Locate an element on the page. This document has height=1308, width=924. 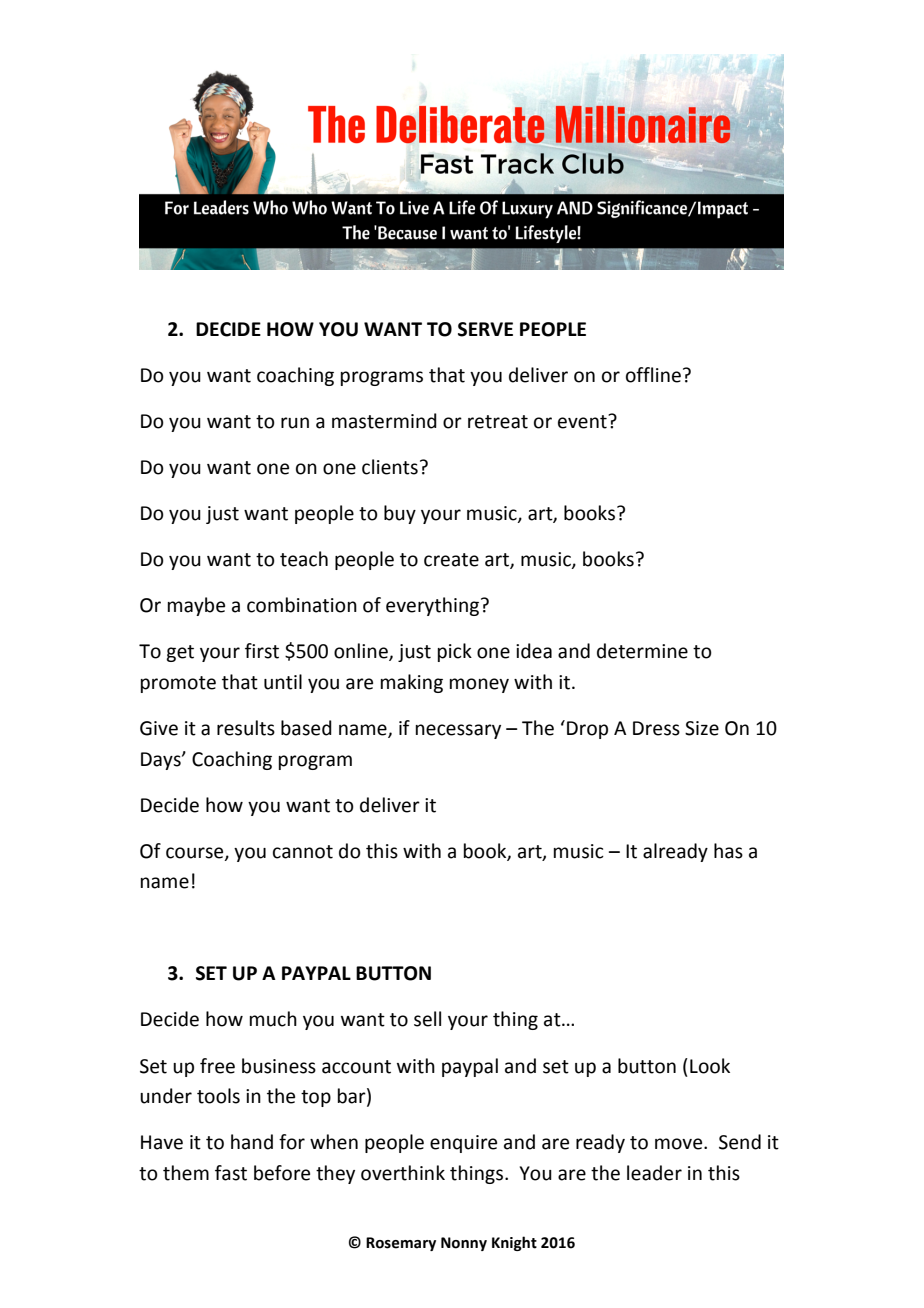
run is located at coordinates (295, 423).
